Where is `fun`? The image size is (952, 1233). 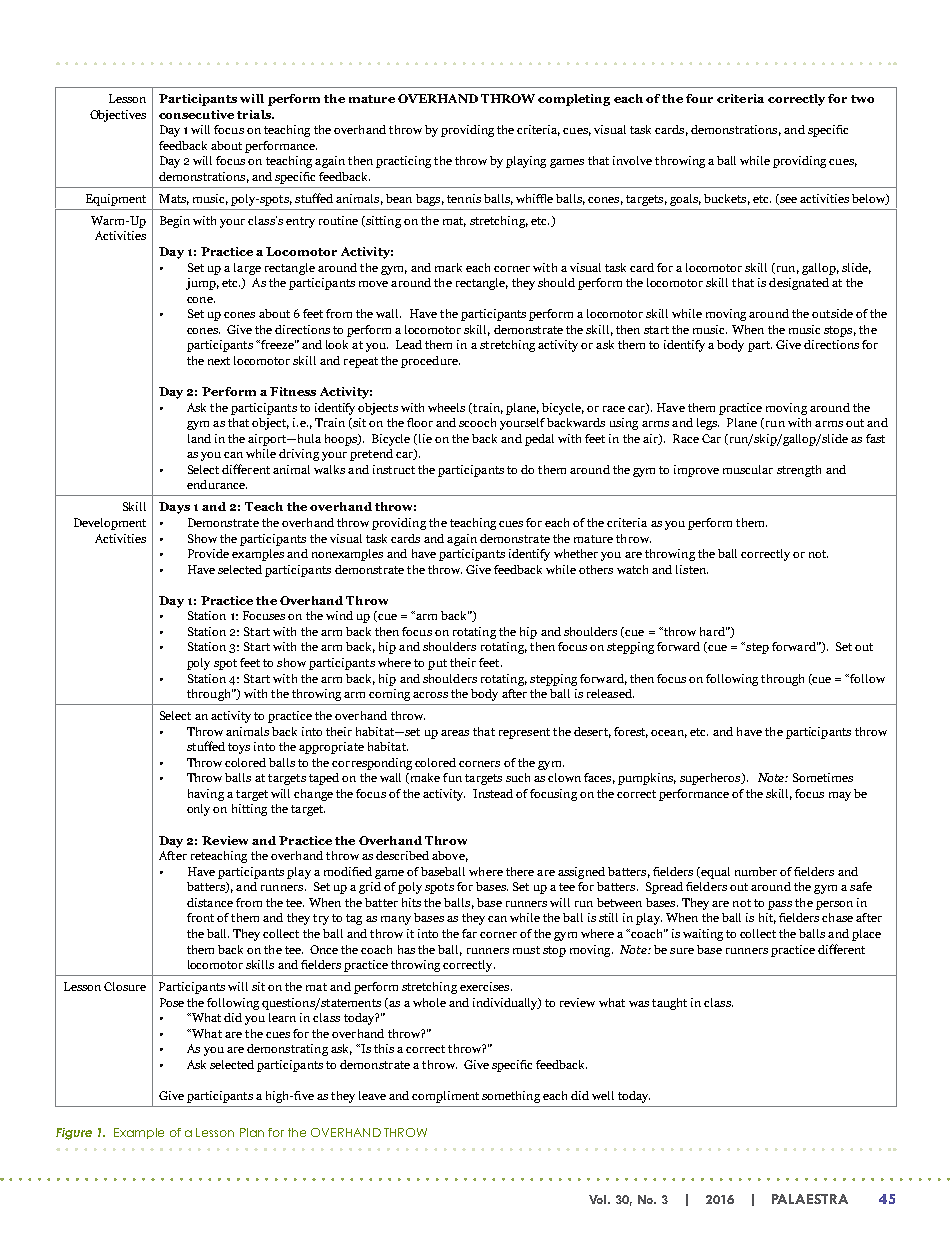 fun is located at coordinates (452, 777).
